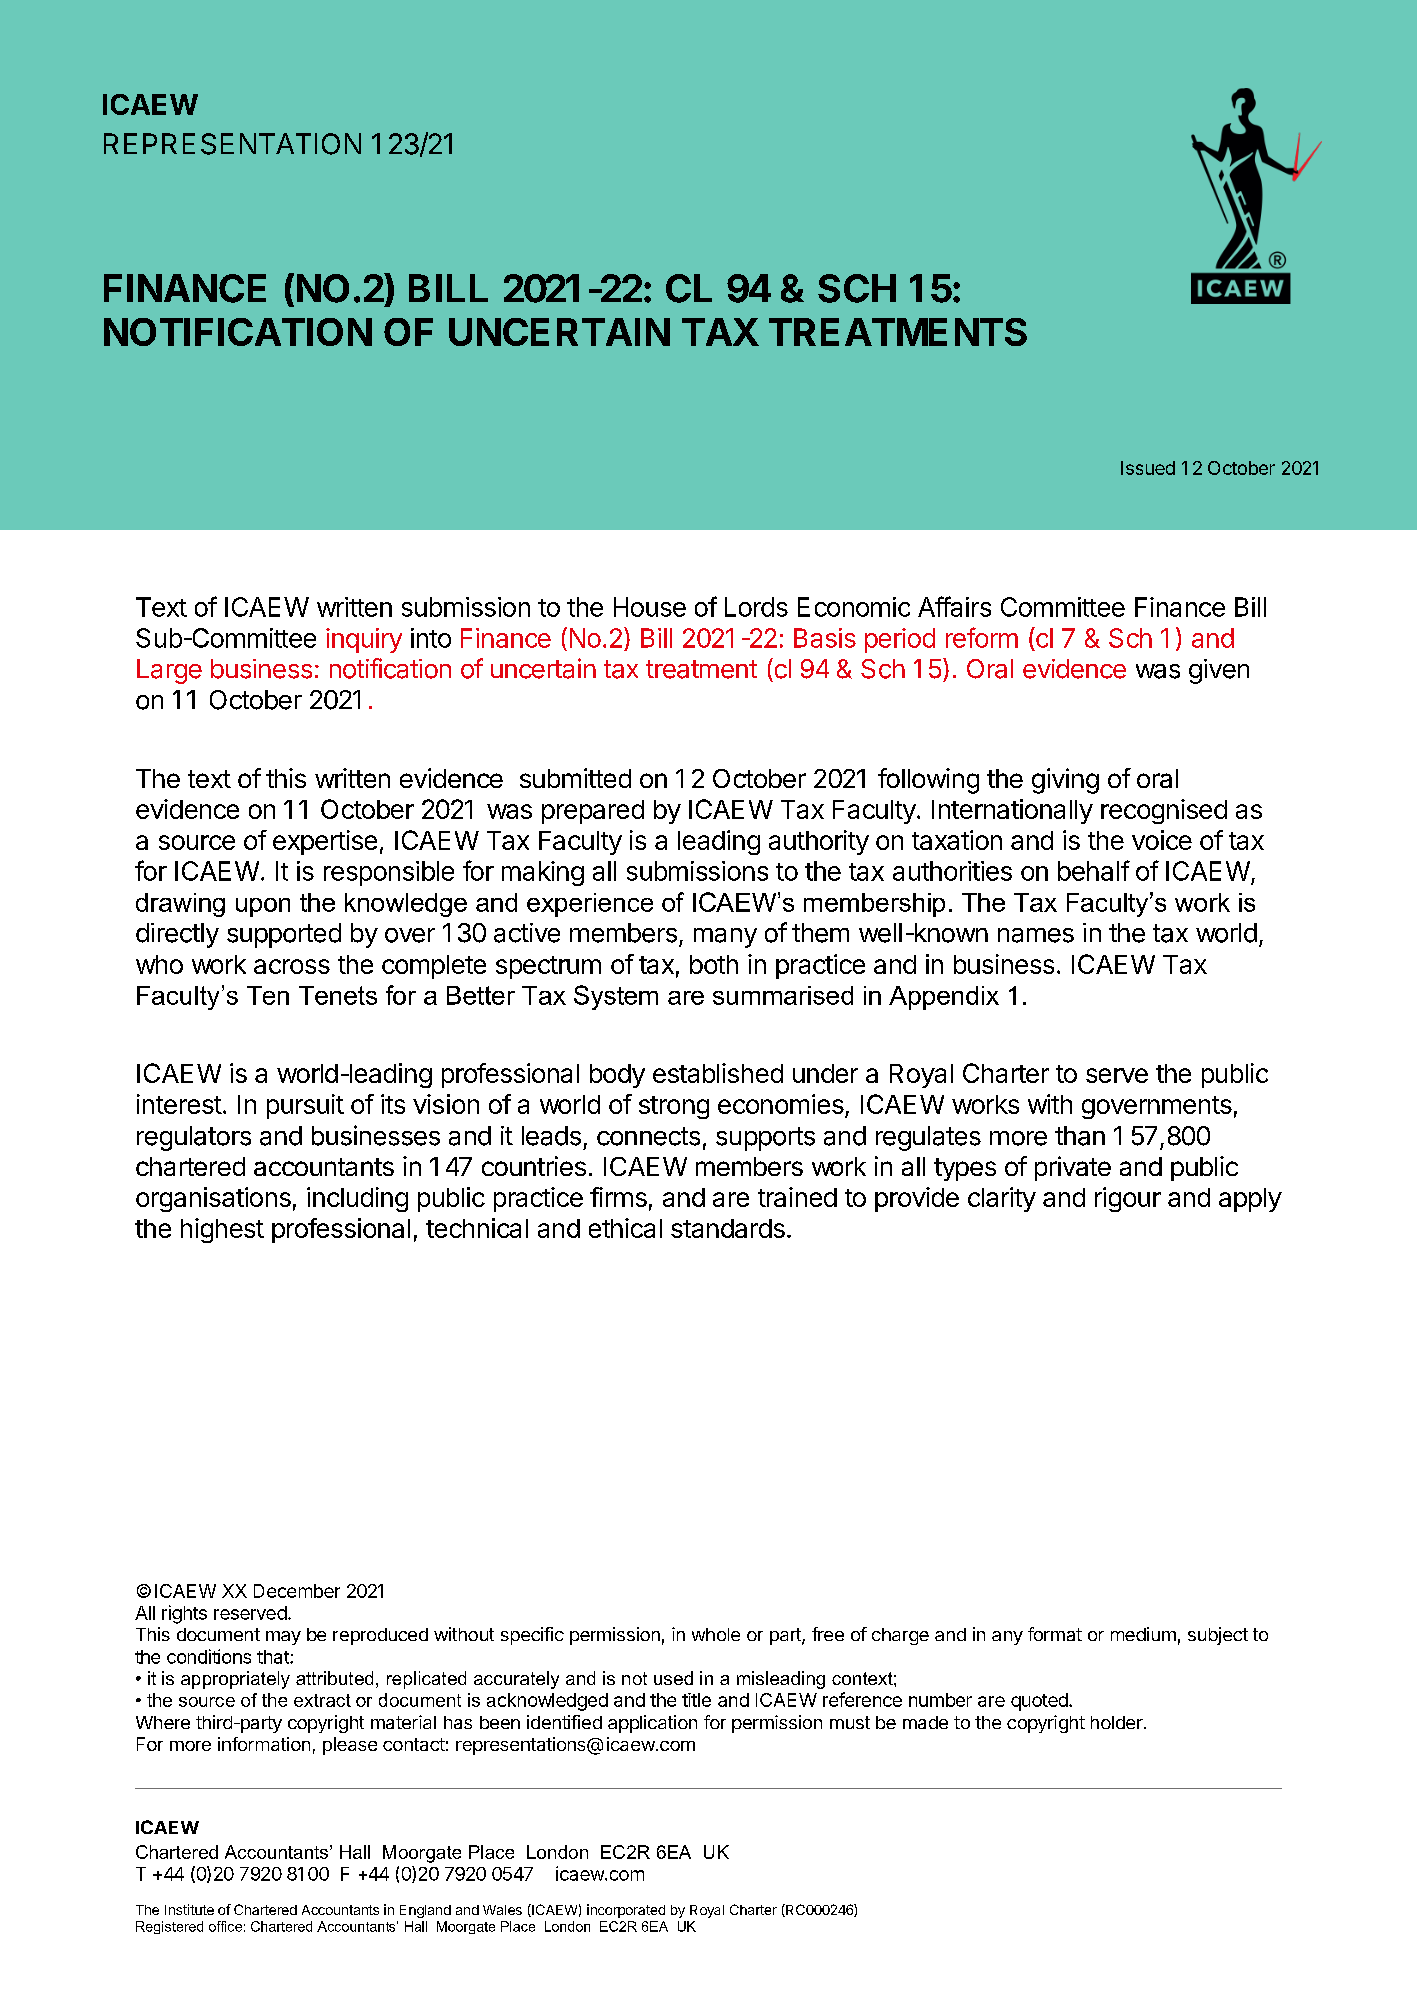 Image resolution: width=1417 pixels, height=2004 pixels. I want to click on incorporated, so click(626, 1911).
